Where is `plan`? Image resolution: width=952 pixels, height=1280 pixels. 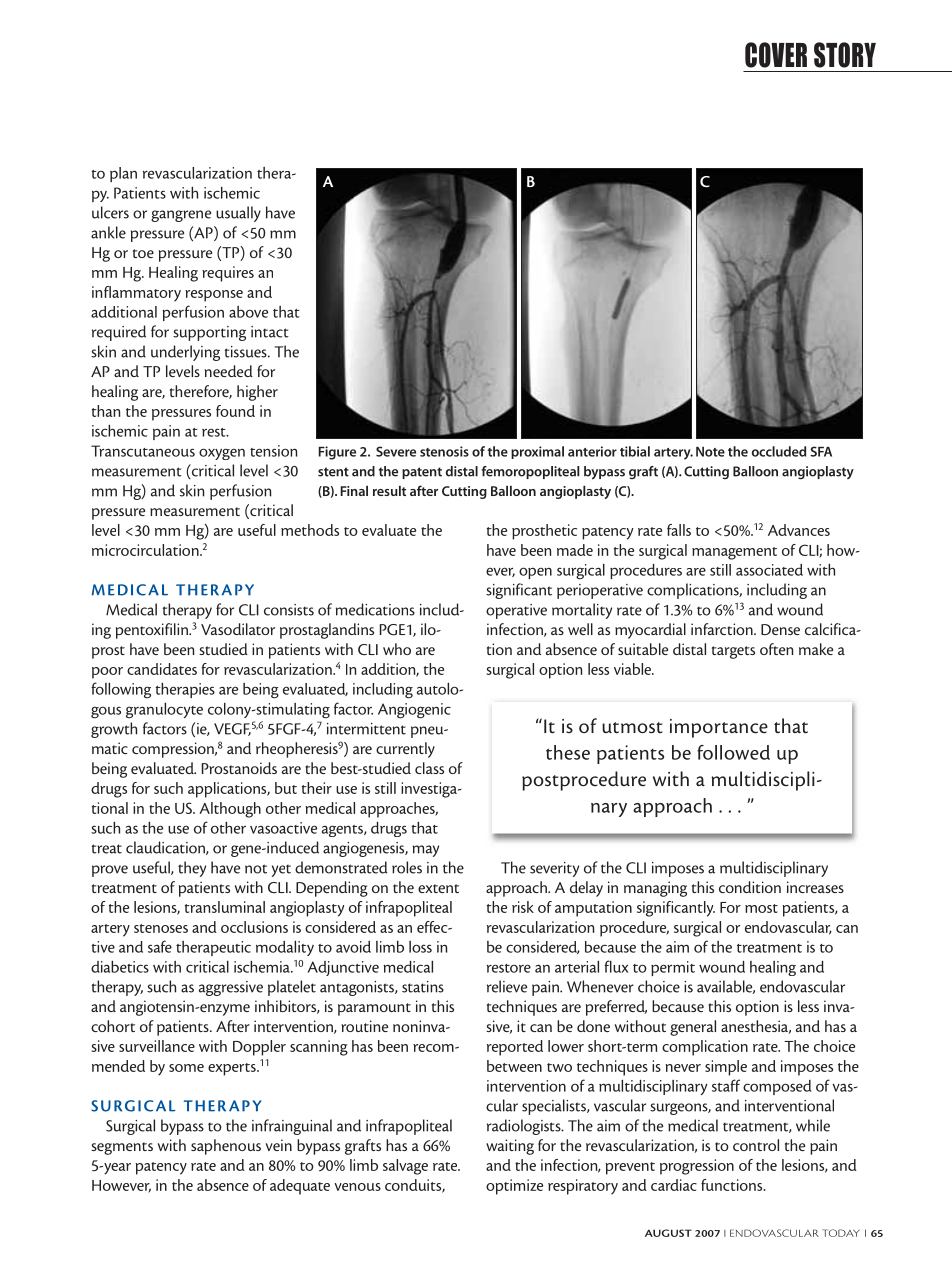 plan is located at coordinates (123, 174).
